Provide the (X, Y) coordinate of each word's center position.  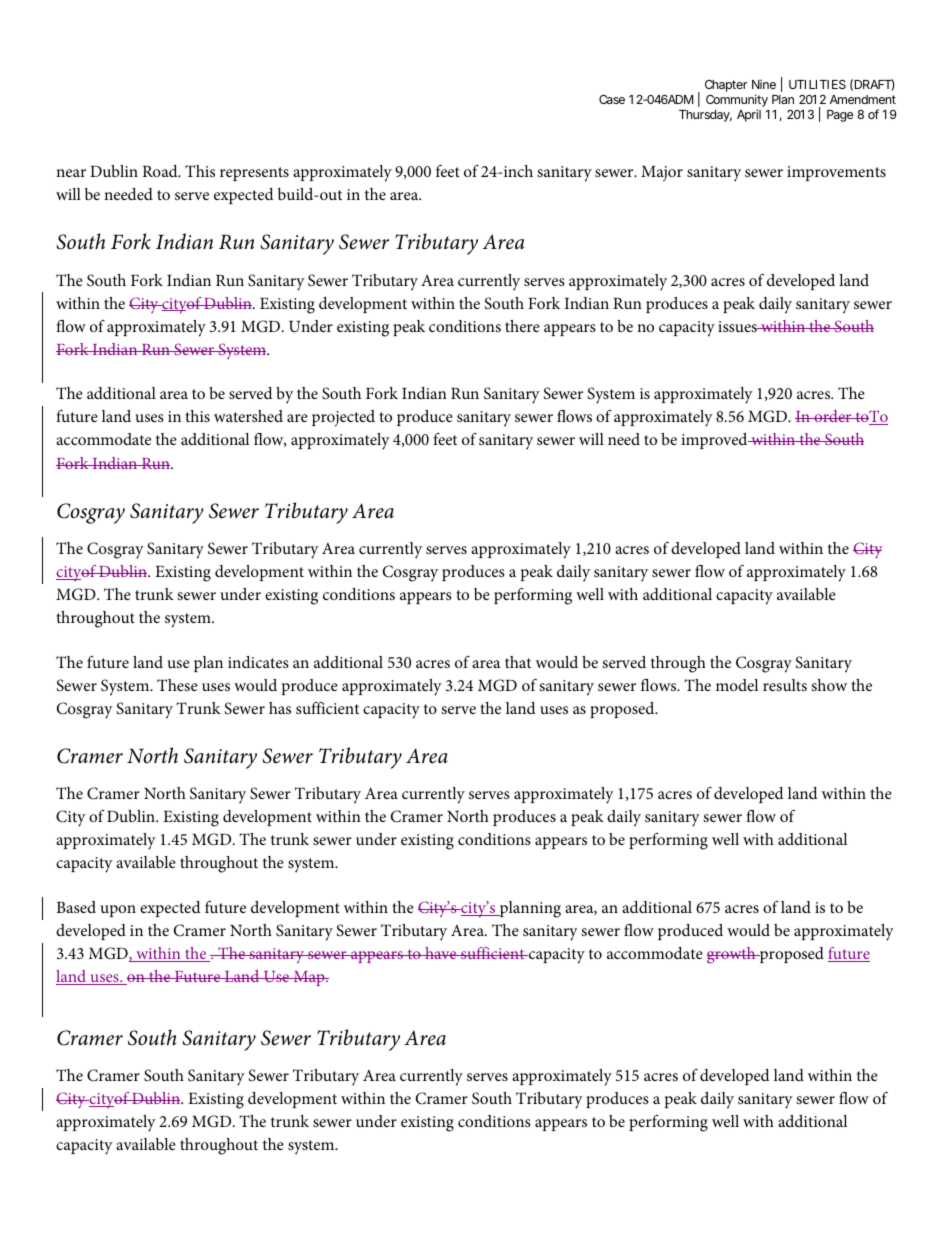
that (518, 662)
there (522, 326)
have (441, 953)
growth (732, 955)
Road (161, 171)
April (749, 115)
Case (612, 99)
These (177, 685)
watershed (248, 416)
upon (118, 911)
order (833, 416)
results (785, 685)
